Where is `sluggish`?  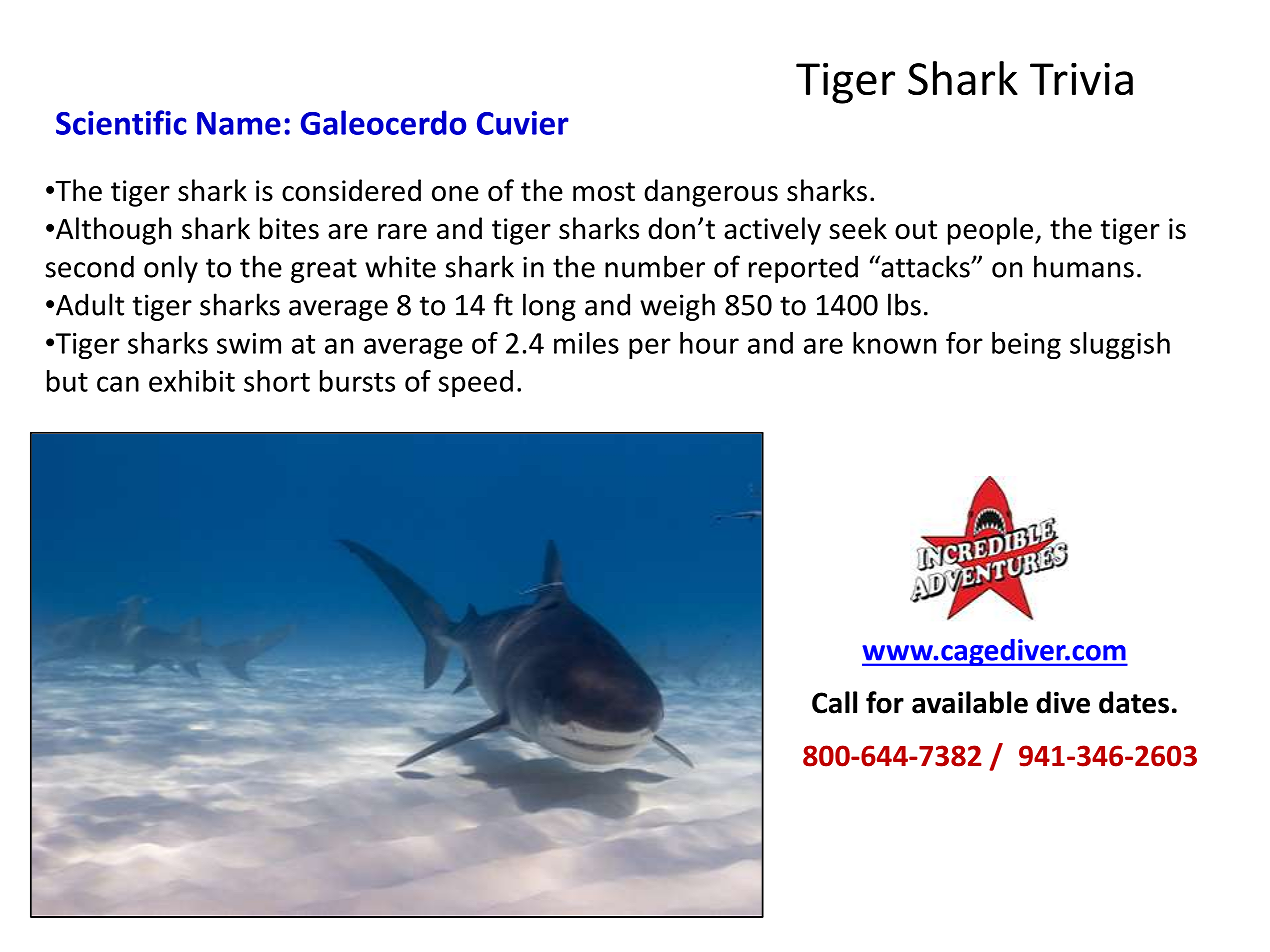 sluggish is located at coordinates (1120, 345).
